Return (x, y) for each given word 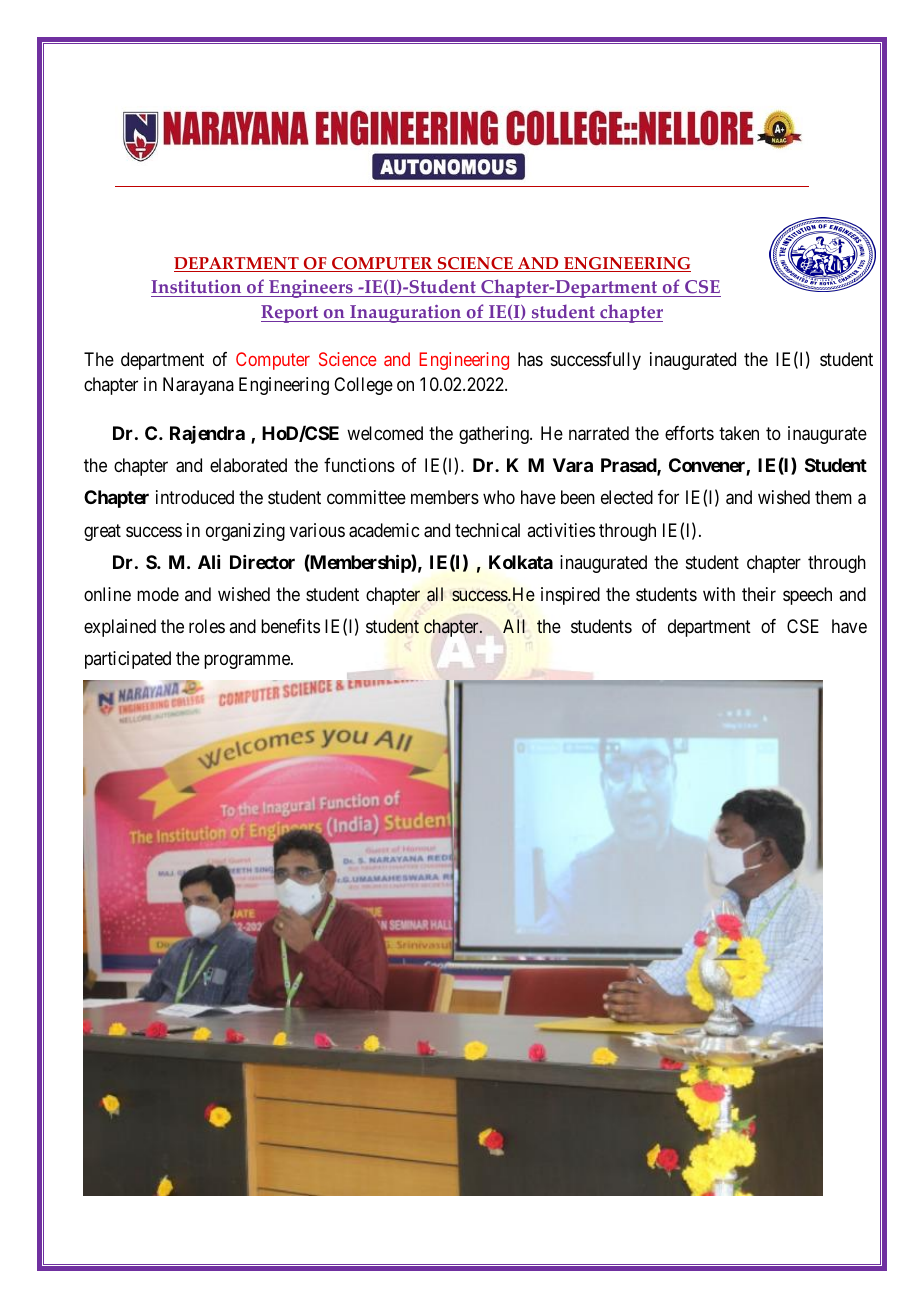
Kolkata (521, 562)
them (833, 497)
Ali (209, 562)
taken (739, 433)
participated (128, 660)
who (499, 497)
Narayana (198, 386)
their (759, 594)
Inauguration (405, 314)
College (363, 386)
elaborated (248, 465)
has (530, 359)
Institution (197, 288)
